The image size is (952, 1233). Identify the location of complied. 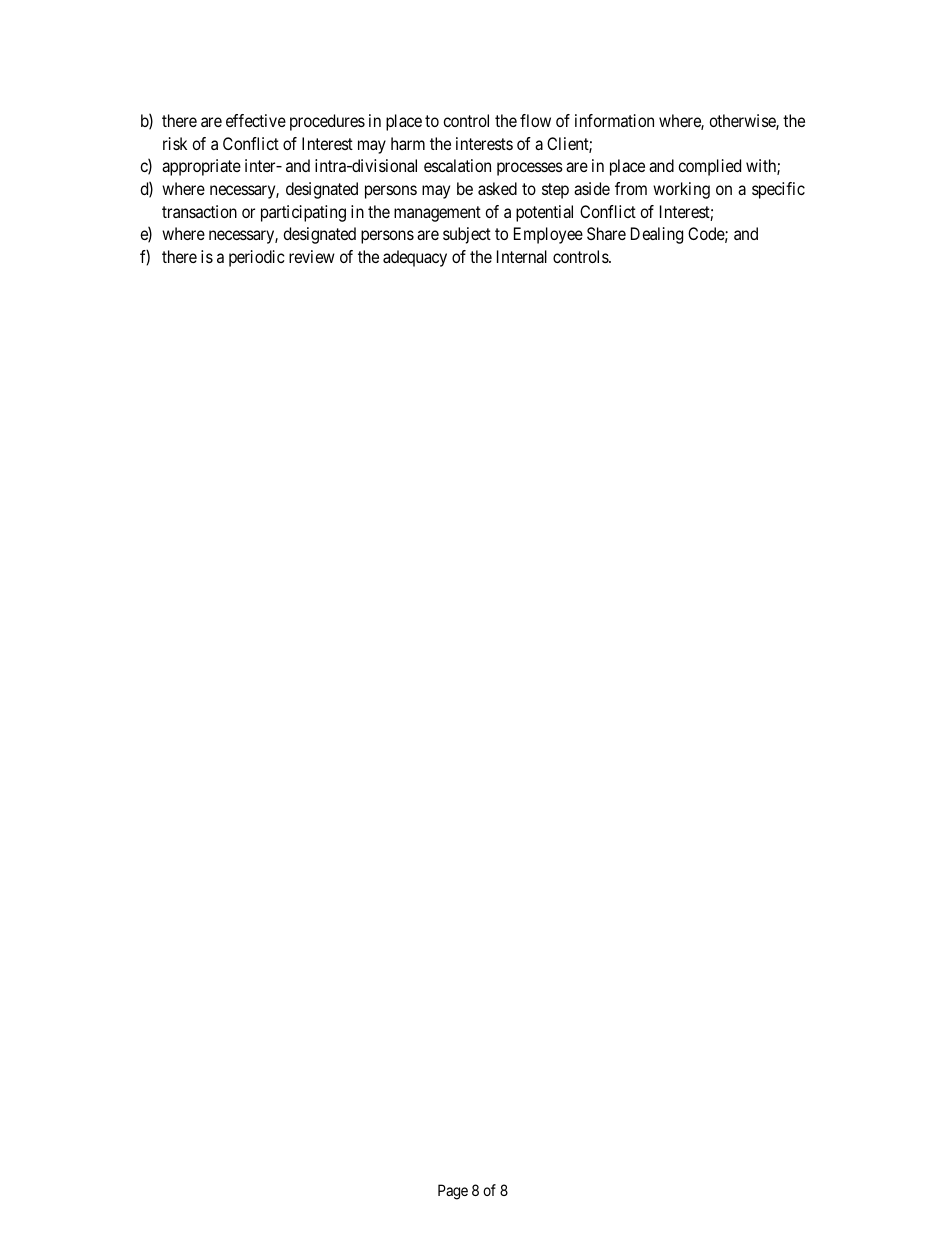
(709, 167).
